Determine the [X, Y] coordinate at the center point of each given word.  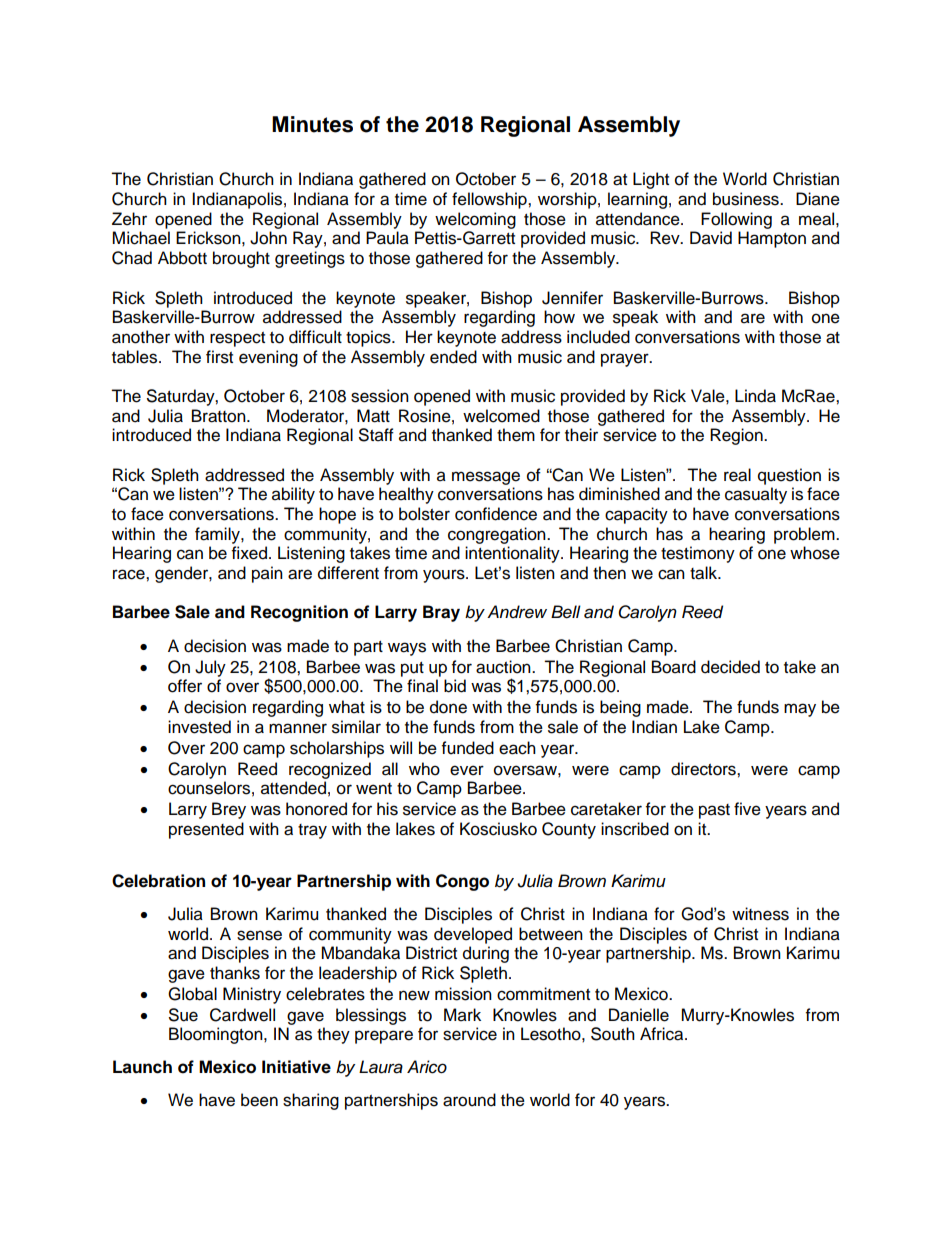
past [714, 811]
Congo [462, 882]
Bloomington [217, 1035]
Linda [755, 396]
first [219, 357]
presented [206, 830]
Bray [441, 613]
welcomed [501, 416]
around [469, 1100]
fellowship [490, 200]
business [747, 199]
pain [267, 574]
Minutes [312, 124]
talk [705, 573]
